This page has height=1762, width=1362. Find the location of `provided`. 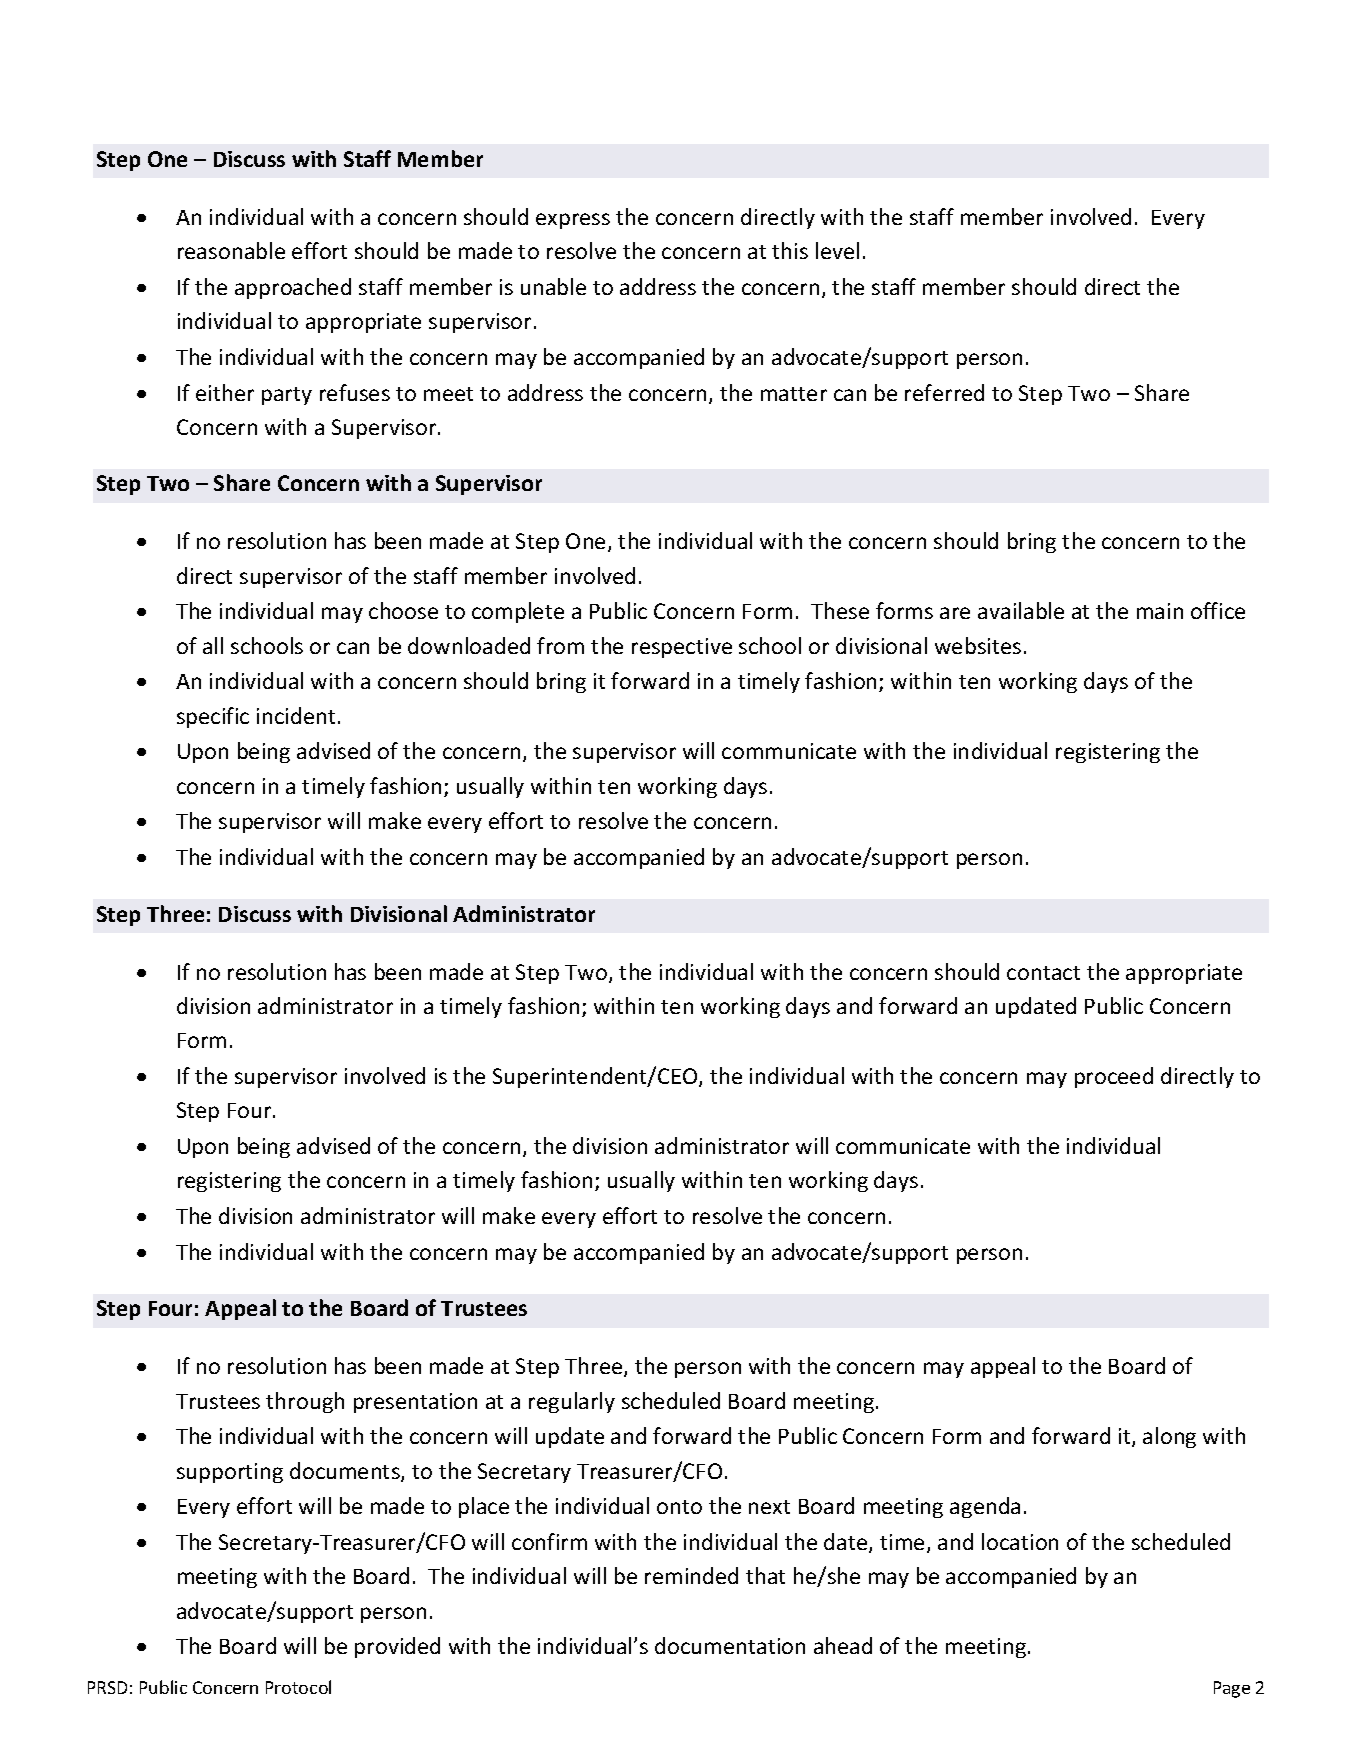

provided is located at coordinates (397, 1647).
